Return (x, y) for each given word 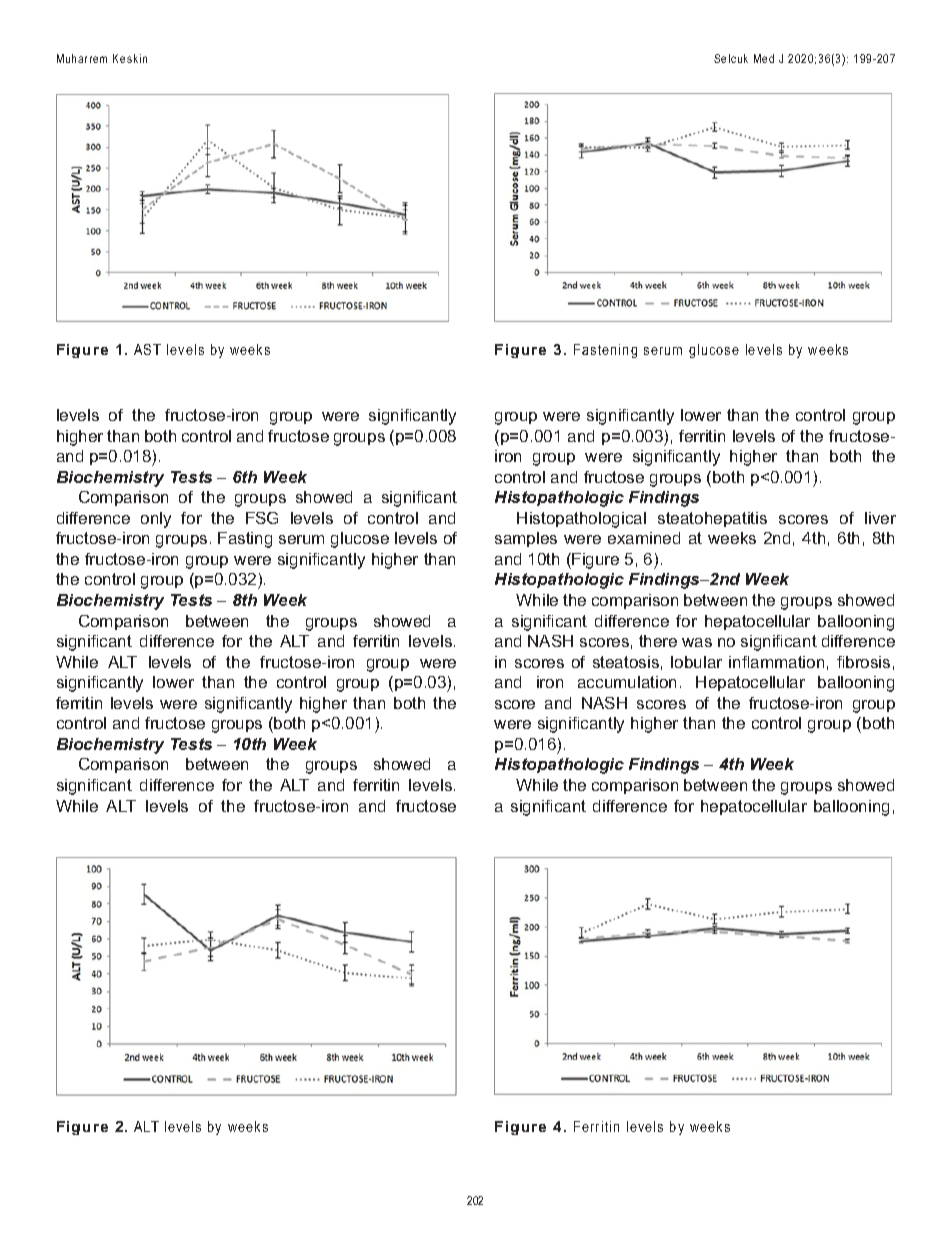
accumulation (627, 682)
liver (880, 518)
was (697, 642)
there (658, 641)
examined (644, 538)
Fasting (245, 540)
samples (526, 539)
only (156, 520)
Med (764, 58)
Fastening (605, 351)
